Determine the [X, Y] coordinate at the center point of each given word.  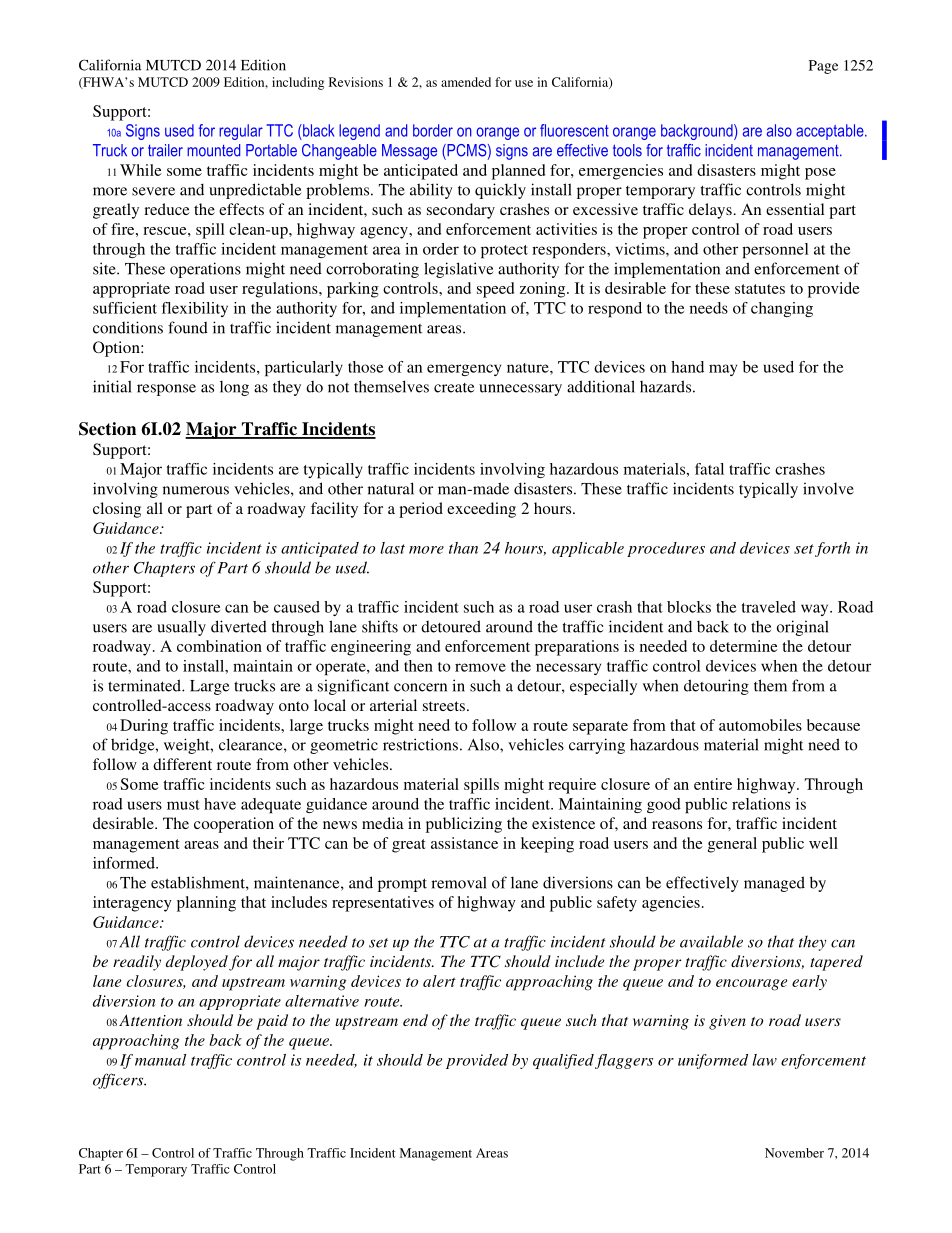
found [188, 327]
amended [466, 82]
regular [241, 132]
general [732, 845]
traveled [769, 607]
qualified [563, 1061]
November [794, 1153]
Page [823, 67]
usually [181, 628]
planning [206, 904]
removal [459, 882]
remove [480, 667]
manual [160, 1060]
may [723, 370]
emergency [464, 370]
